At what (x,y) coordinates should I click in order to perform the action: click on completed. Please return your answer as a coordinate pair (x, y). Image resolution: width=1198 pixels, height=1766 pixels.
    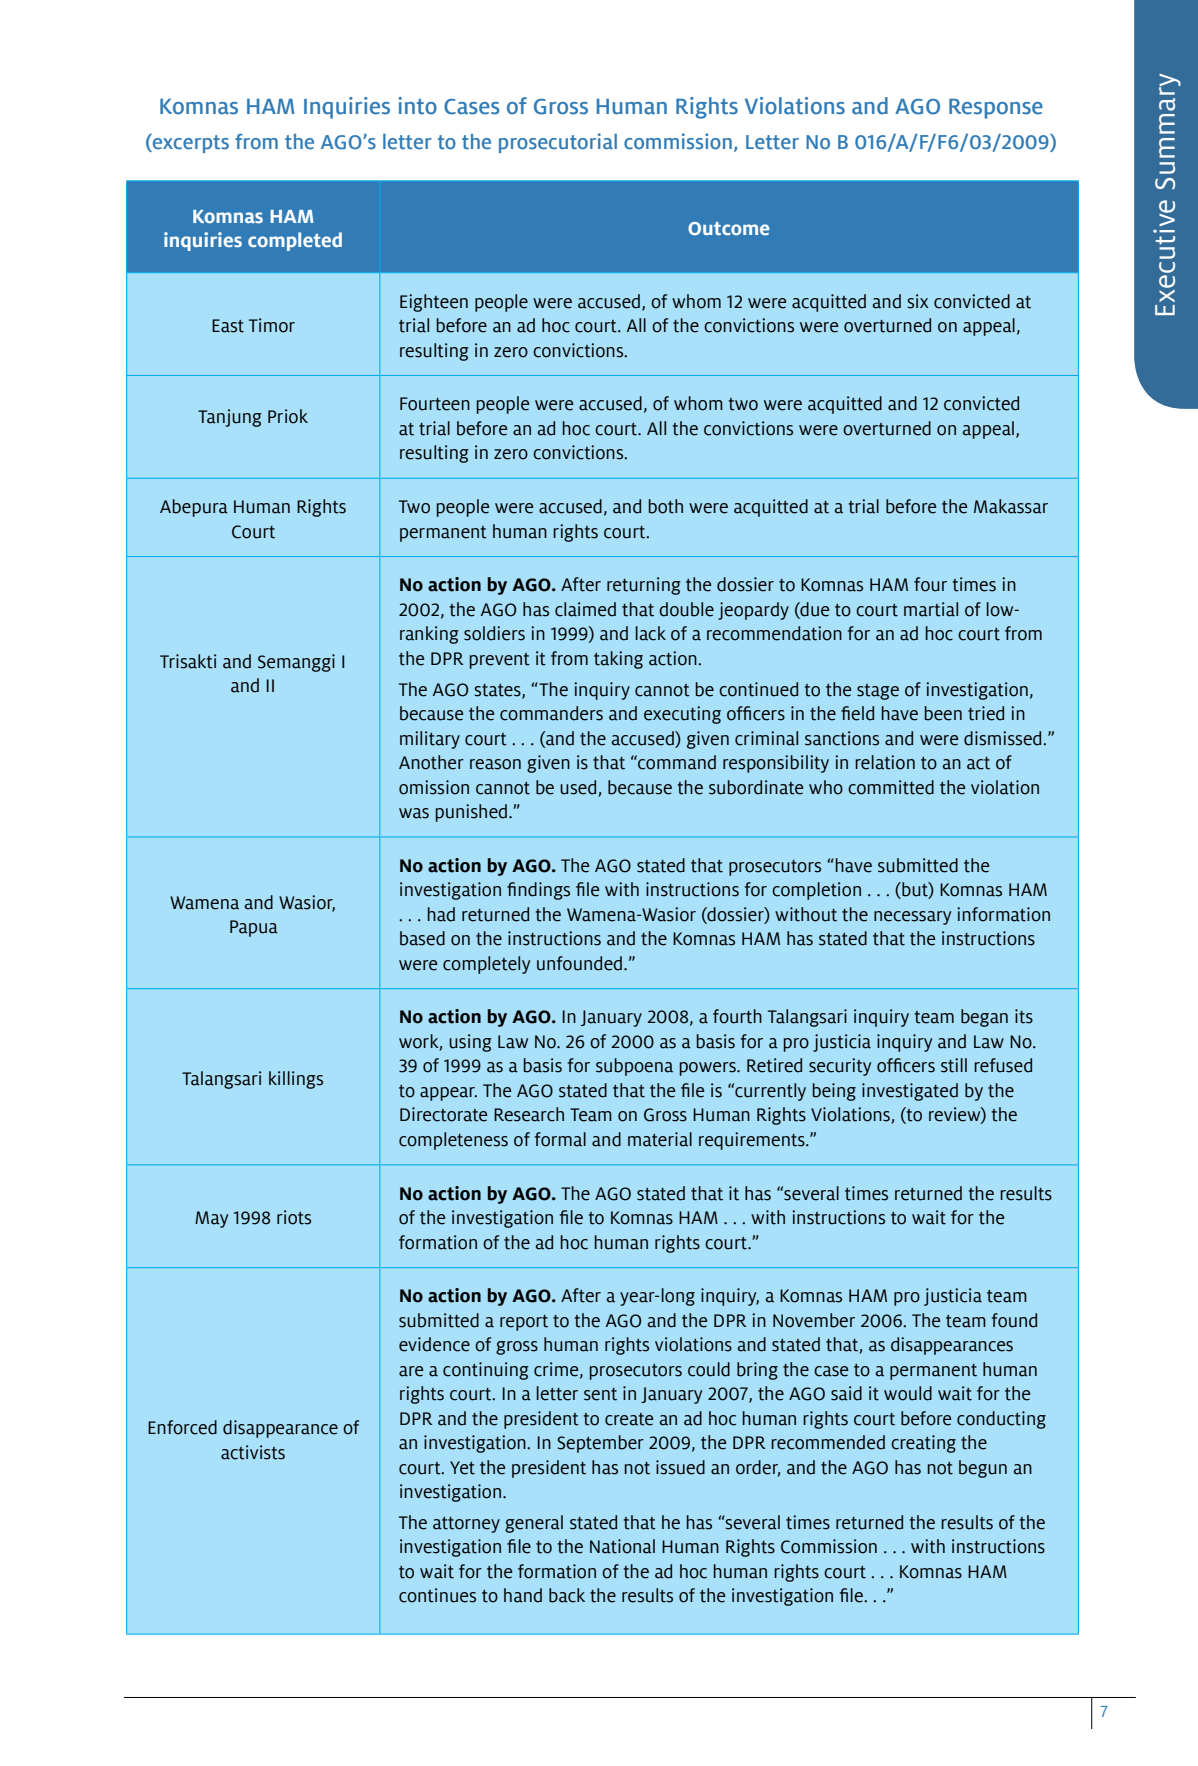
    Looking at the image, I should click on (295, 241).
